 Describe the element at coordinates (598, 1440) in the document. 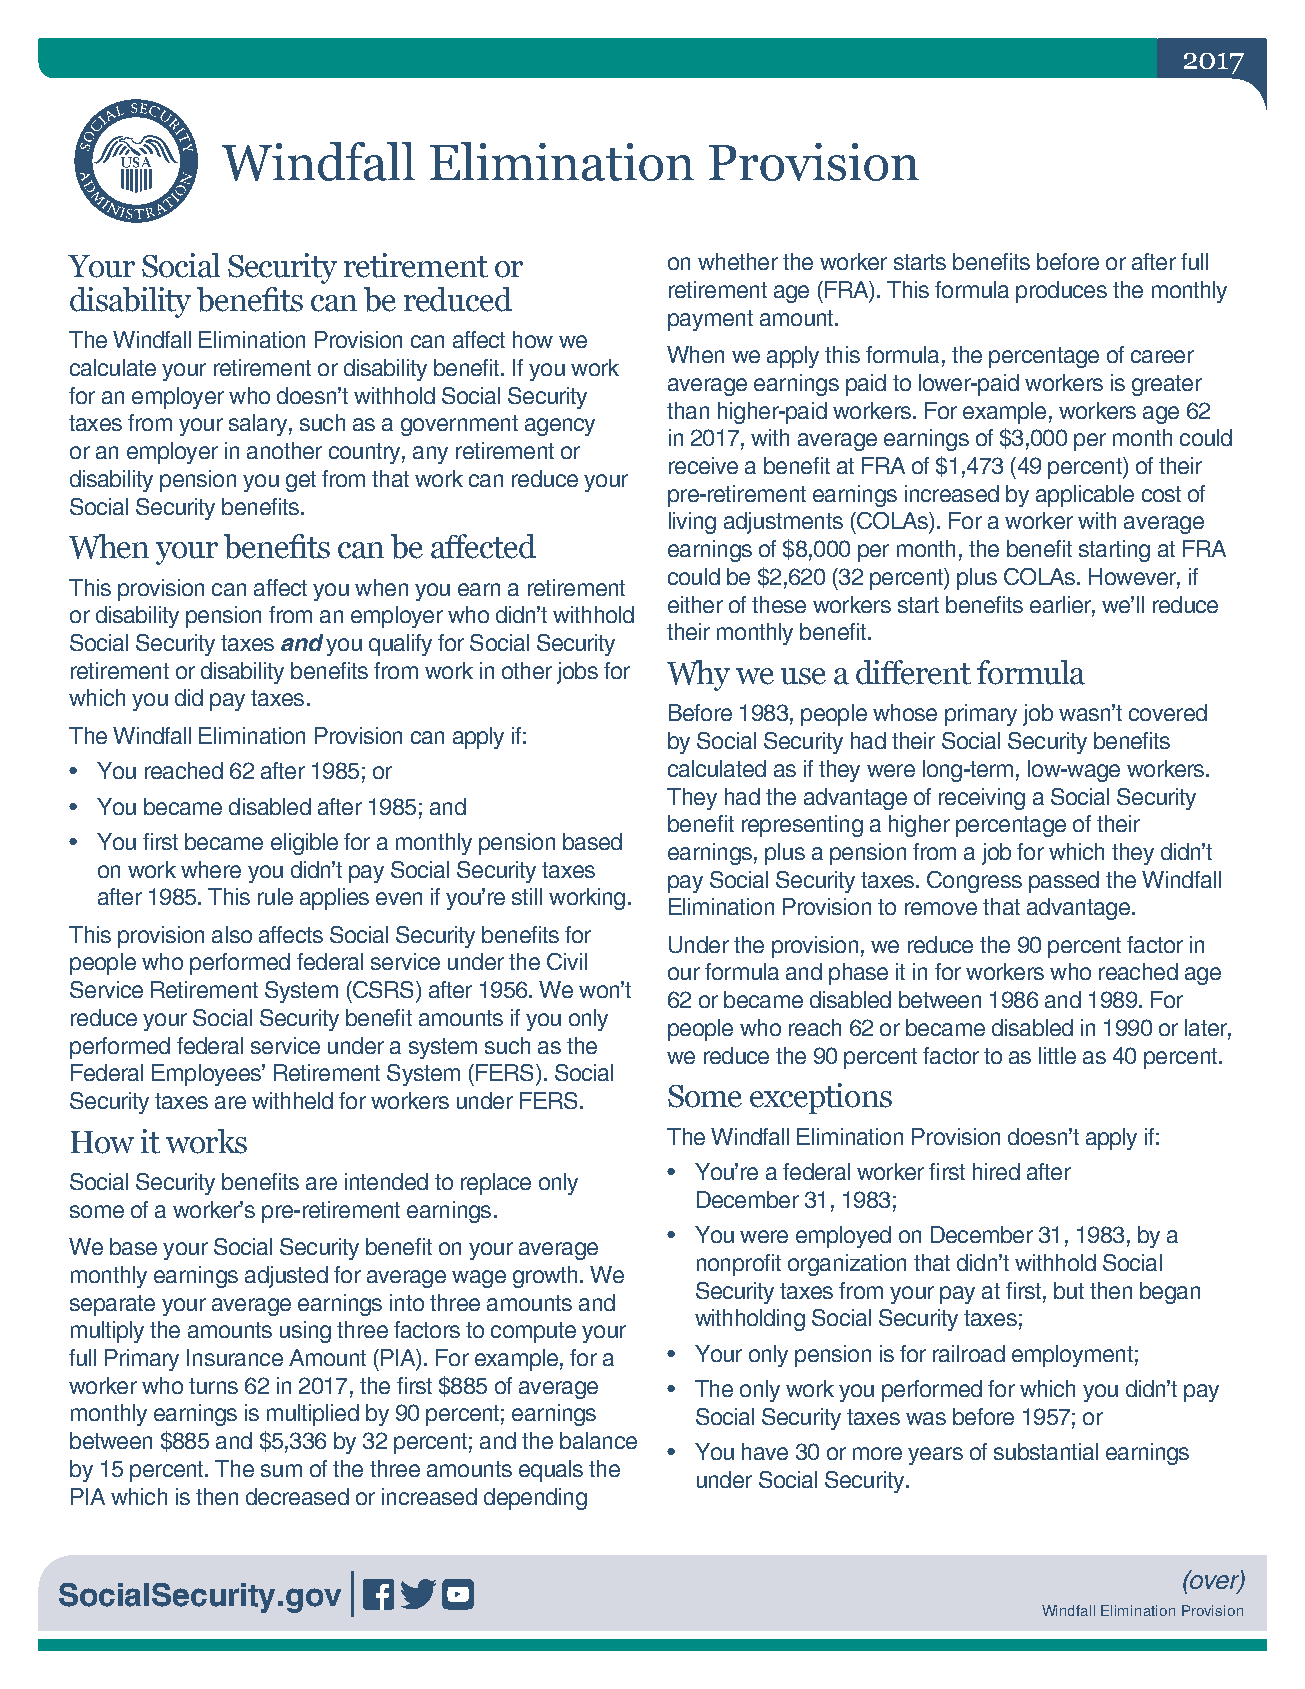

I see `balance` at that location.
